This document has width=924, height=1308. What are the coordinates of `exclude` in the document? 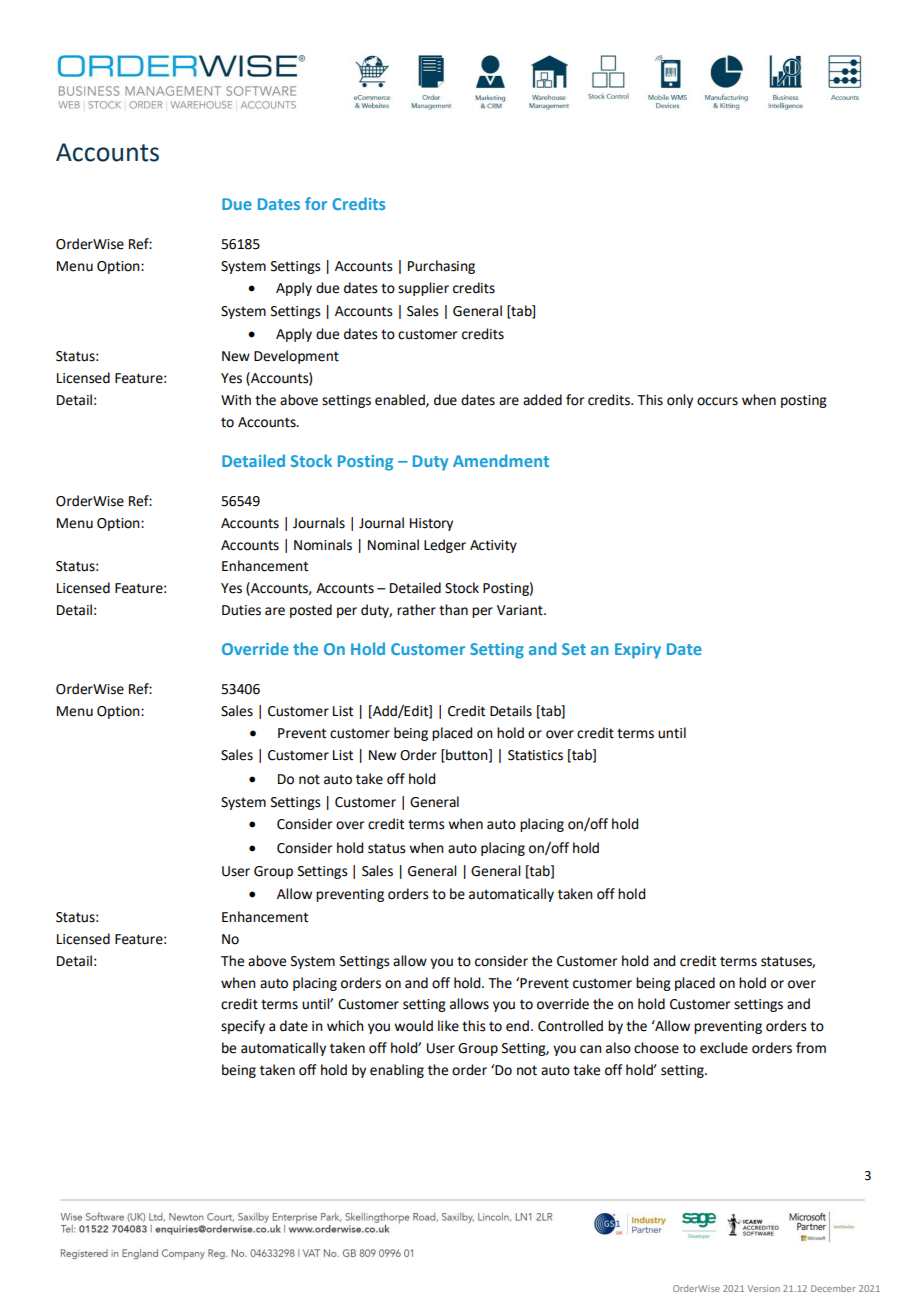 It's located at (724, 1048).
